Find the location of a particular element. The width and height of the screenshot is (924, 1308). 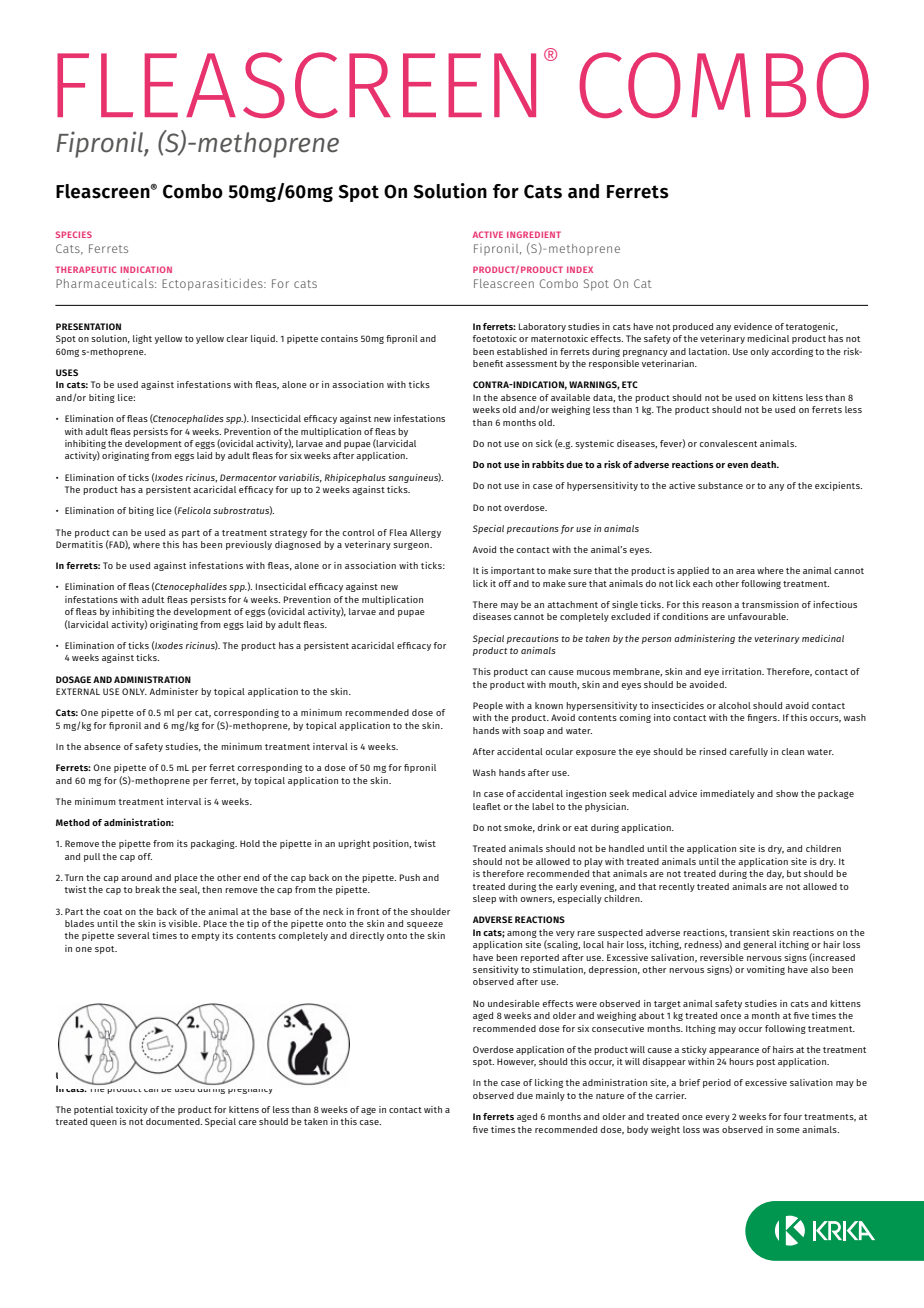

However is located at coordinates (516, 1062).
